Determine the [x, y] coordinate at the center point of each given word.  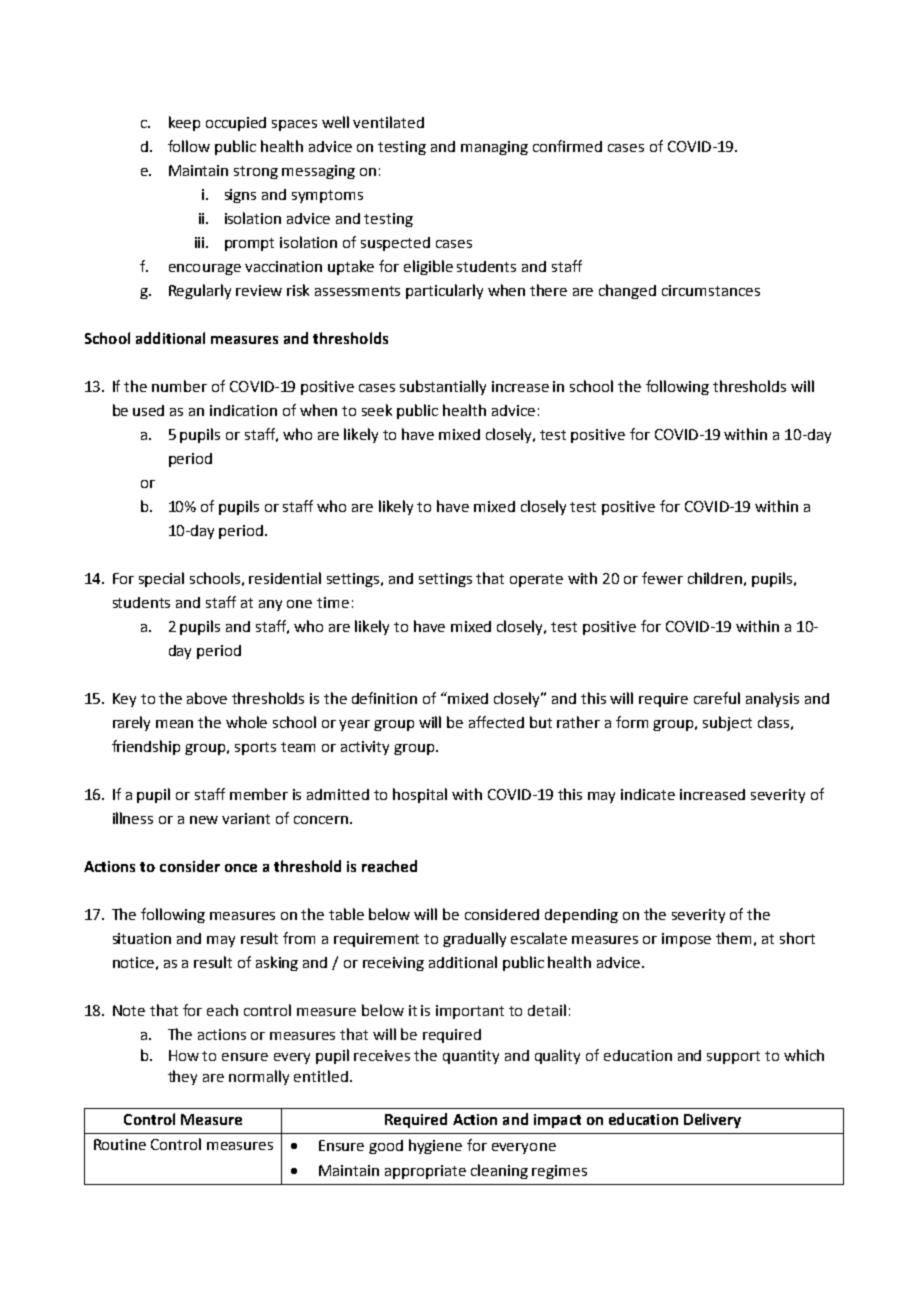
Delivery [712, 1120]
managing [494, 148]
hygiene [435, 1146]
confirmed [567, 146]
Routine [120, 1144]
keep [184, 123]
